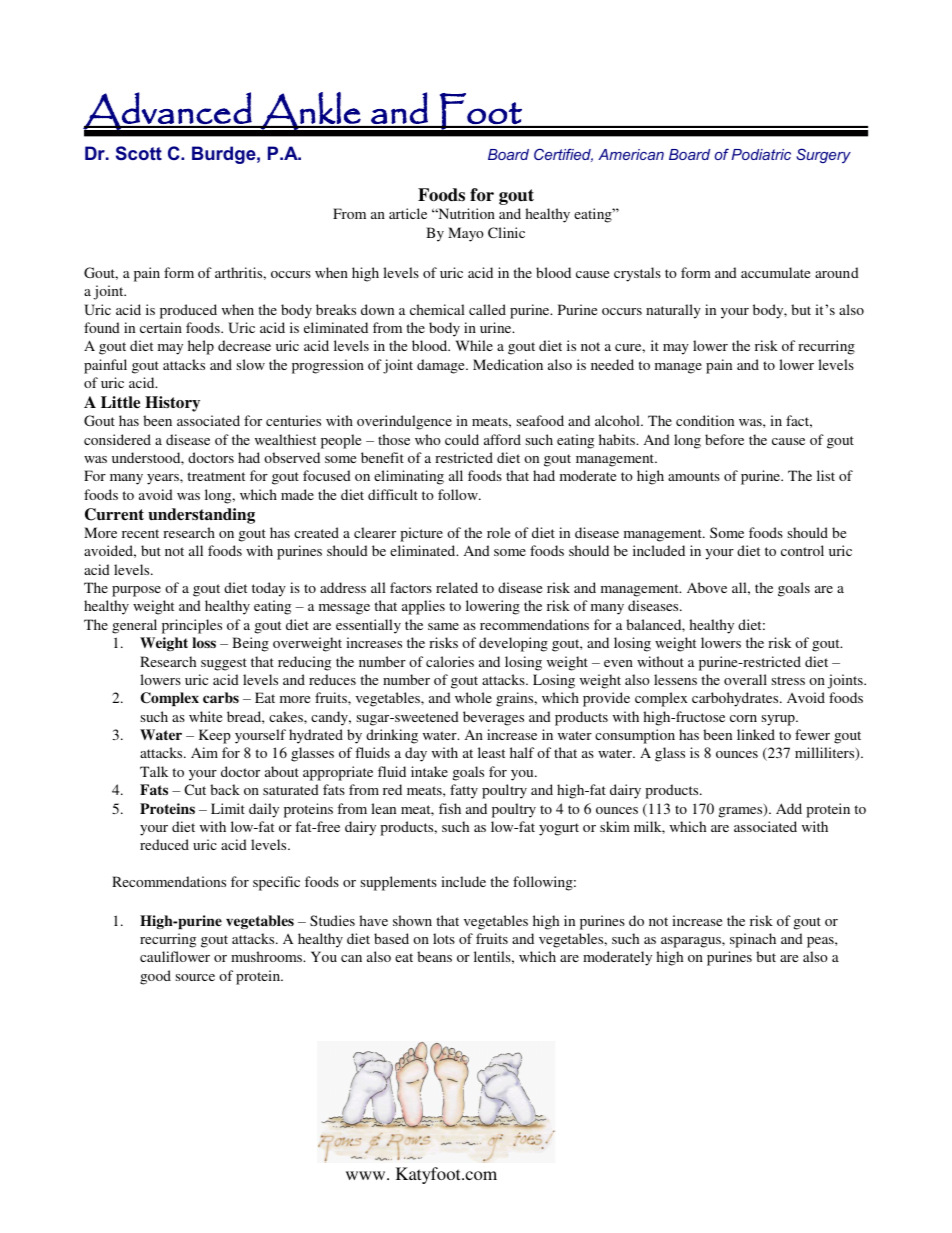 The height and width of the screenshot is (1233, 952). What do you see at coordinates (172, 404) in the screenshot?
I see `History` at bounding box center [172, 404].
